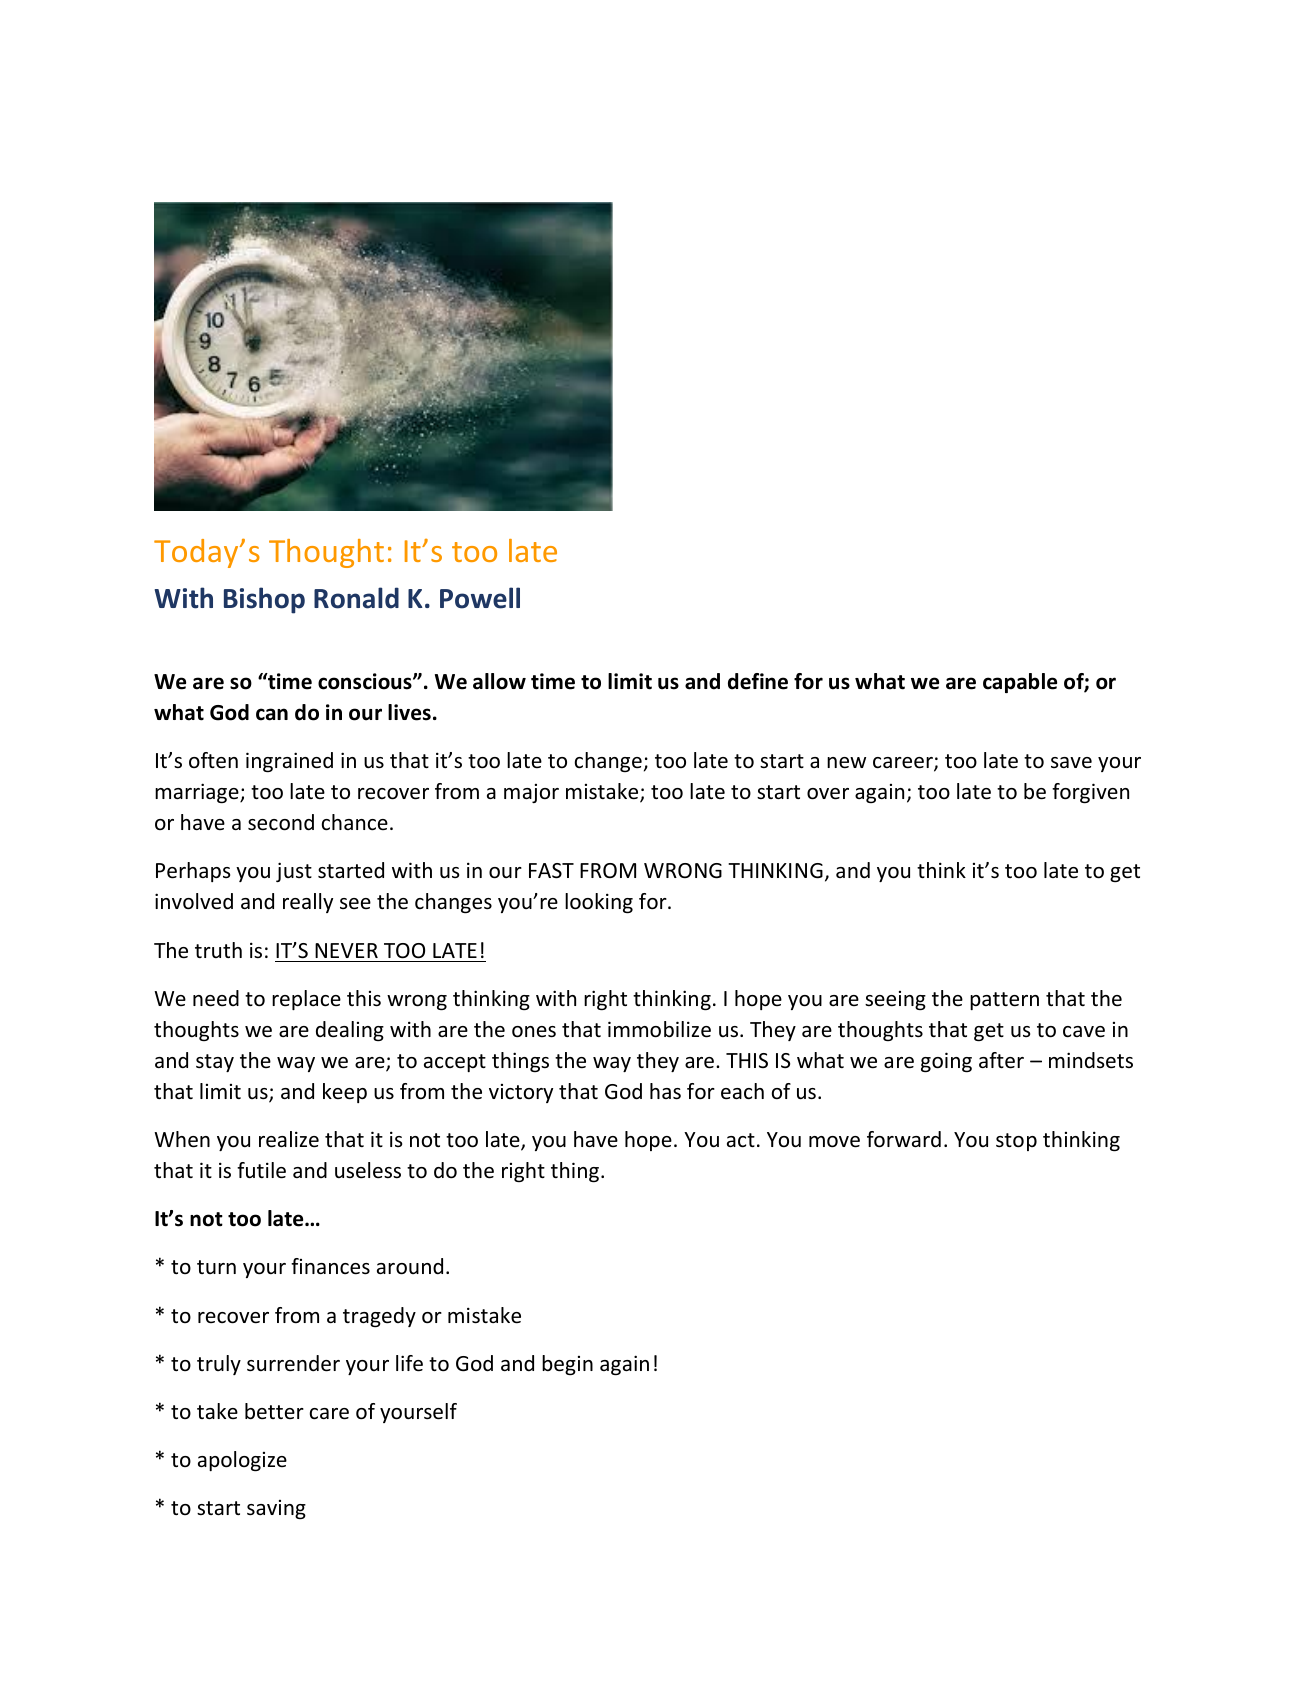 The image size is (1309, 1695). What do you see at coordinates (1020, 683) in the screenshot?
I see `capable` at bounding box center [1020, 683].
